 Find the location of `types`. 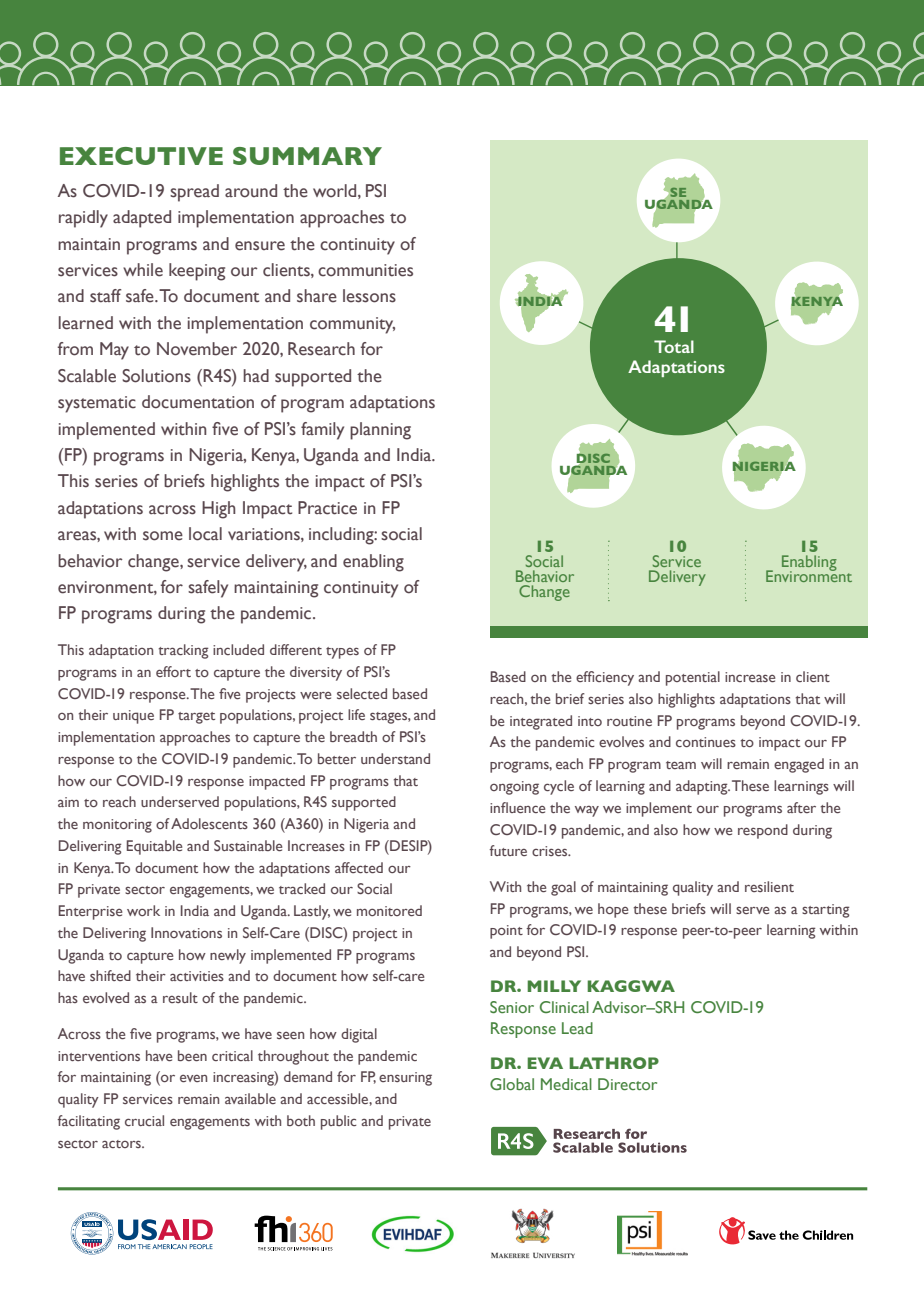

types is located at coordinates (342, 653).
